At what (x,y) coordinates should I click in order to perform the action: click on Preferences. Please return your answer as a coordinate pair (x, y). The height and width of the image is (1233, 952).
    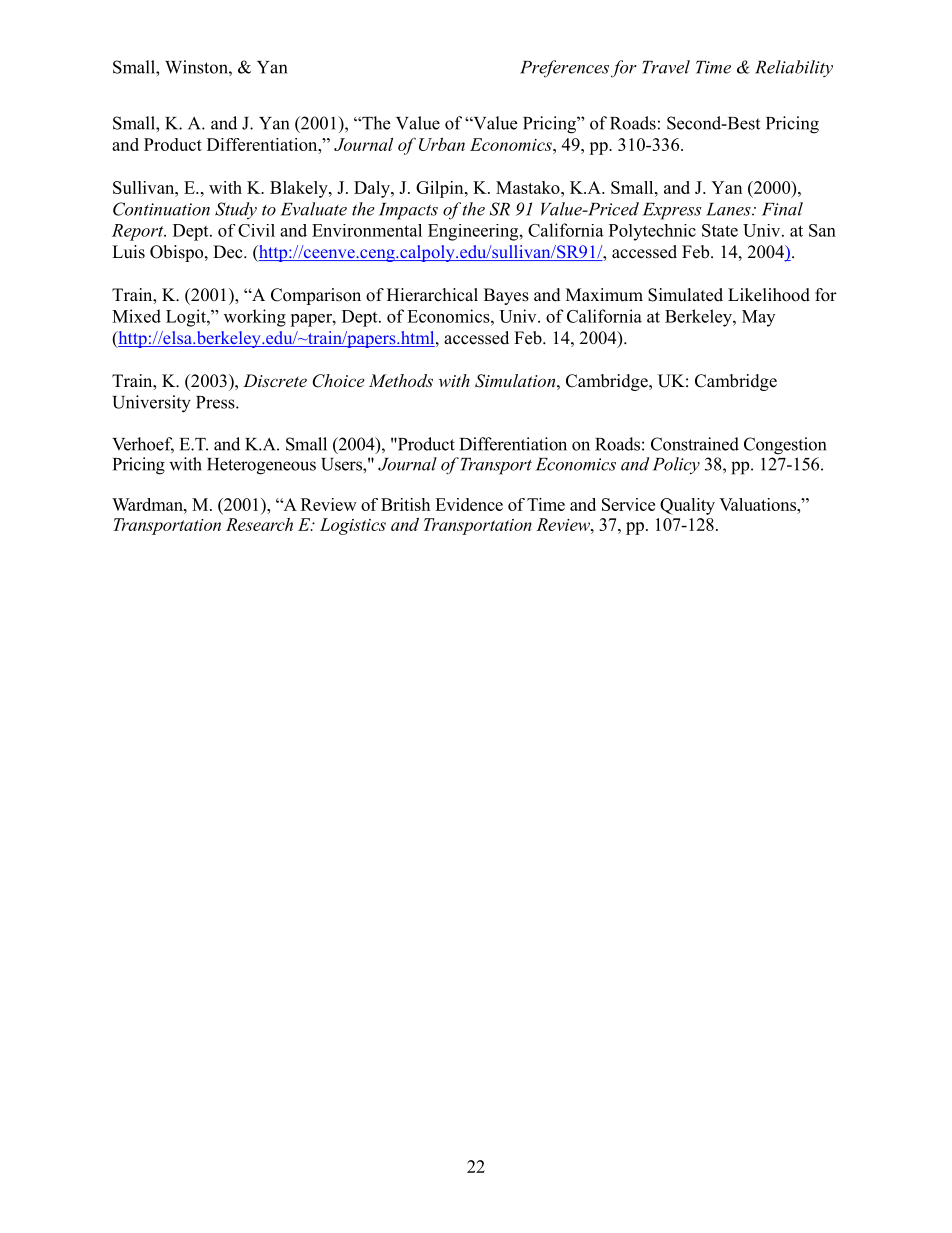
    Looking at the image, I should click on (564, 69).
